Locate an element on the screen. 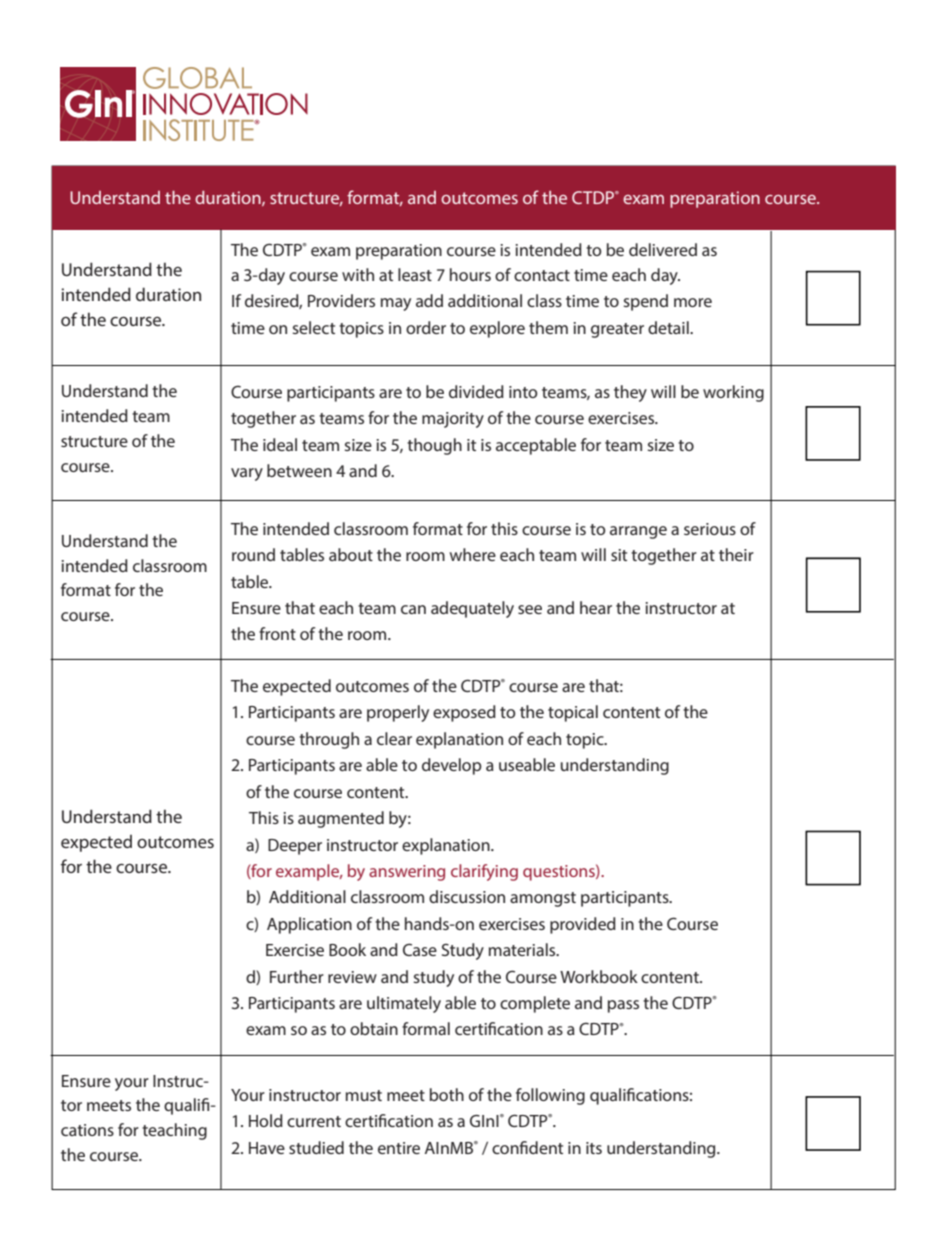 The width and height of the screenshot is (952, 1240). hear is located at coordinates (596, 607).
